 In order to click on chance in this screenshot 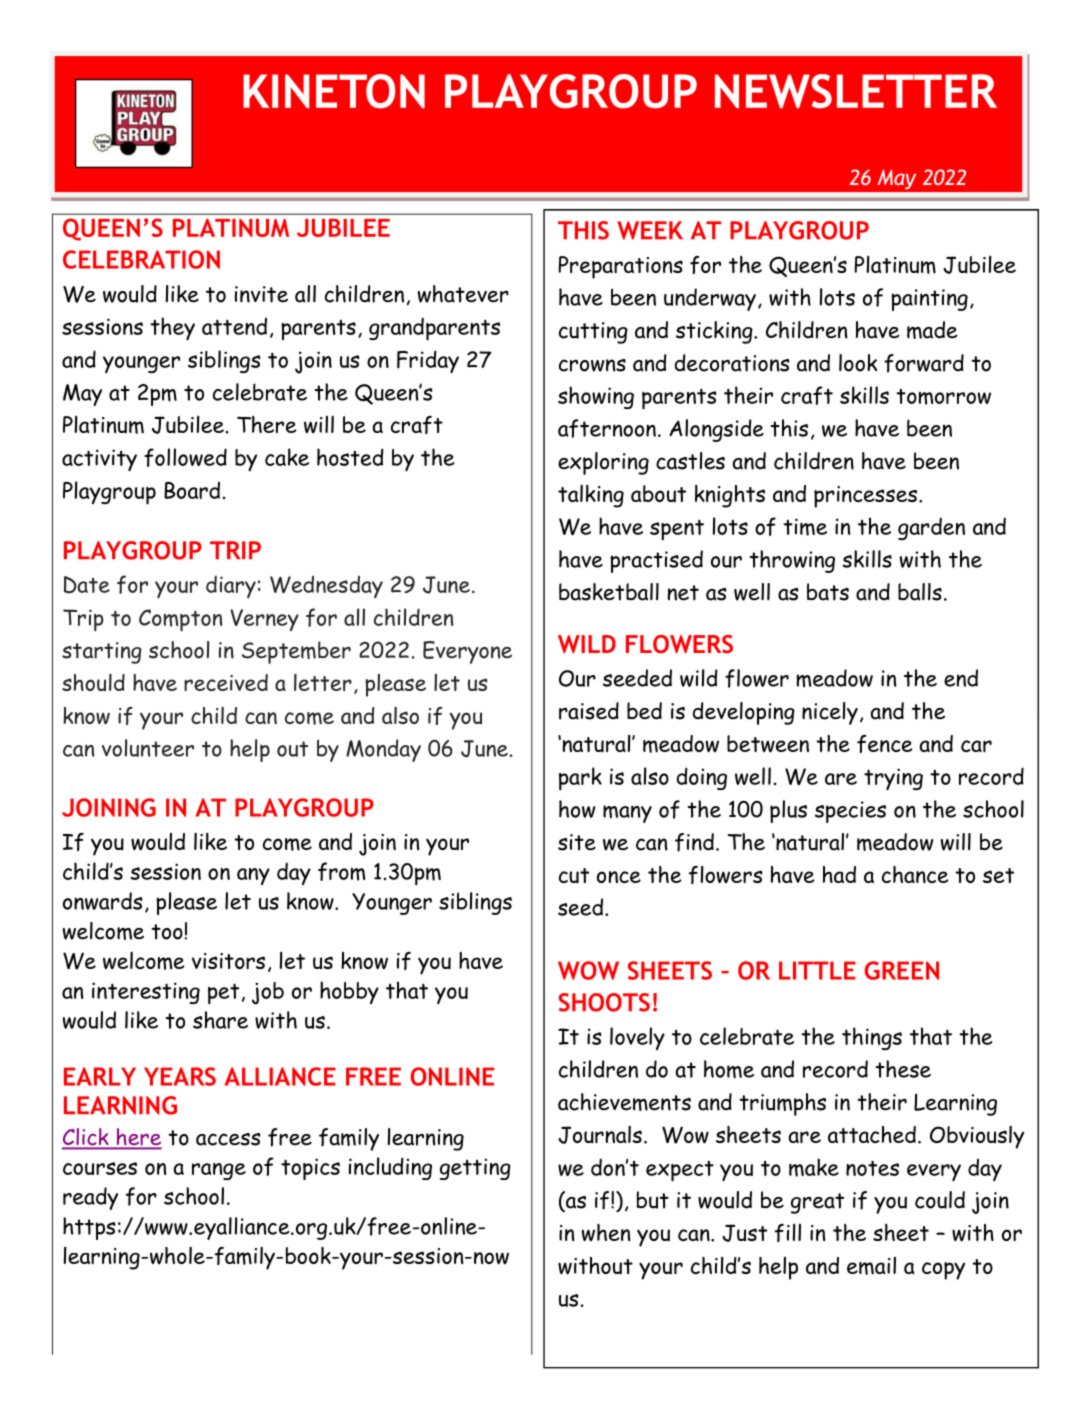, I will do `click(915, 874)`.
